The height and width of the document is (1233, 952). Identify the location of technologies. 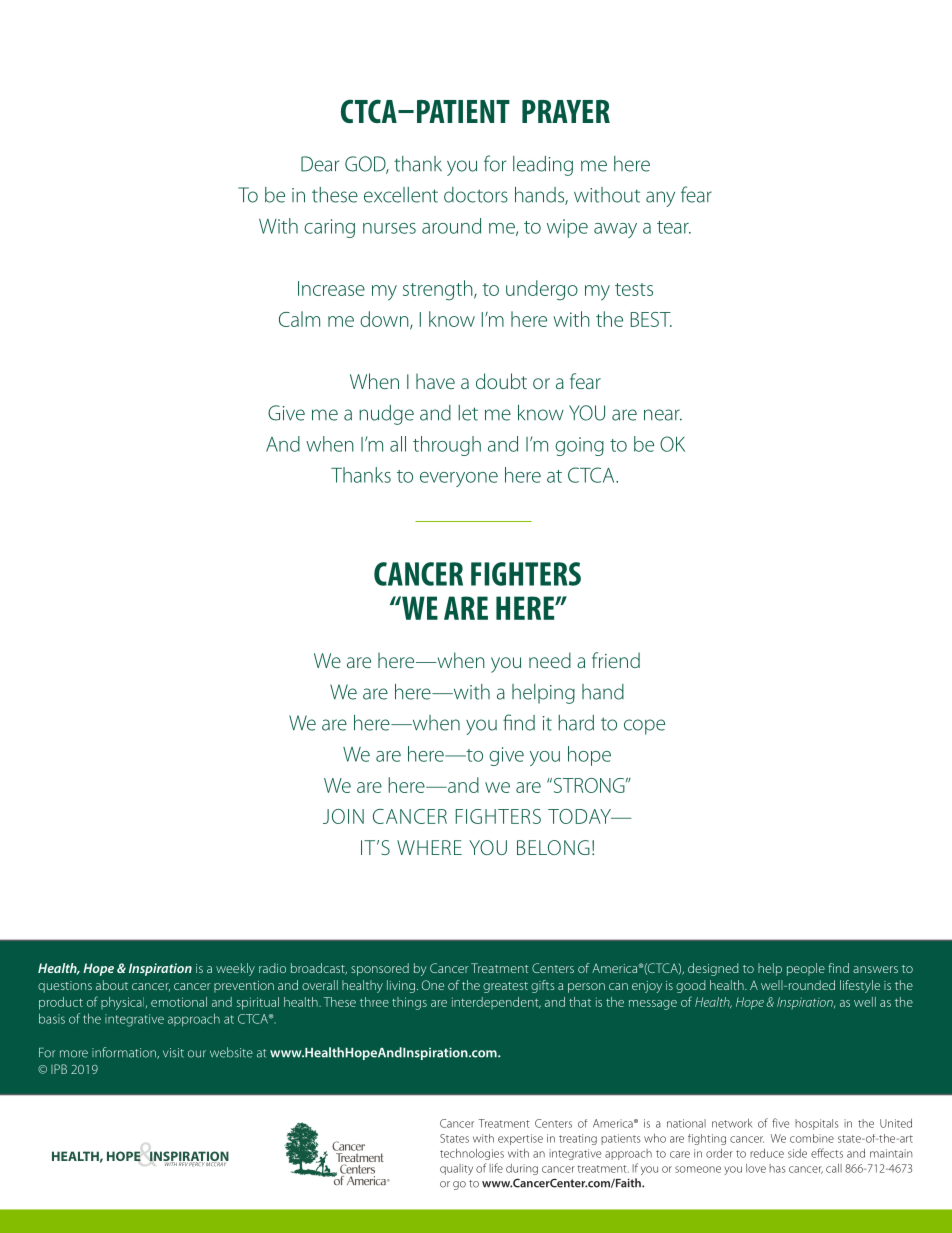
(472, 1154).
